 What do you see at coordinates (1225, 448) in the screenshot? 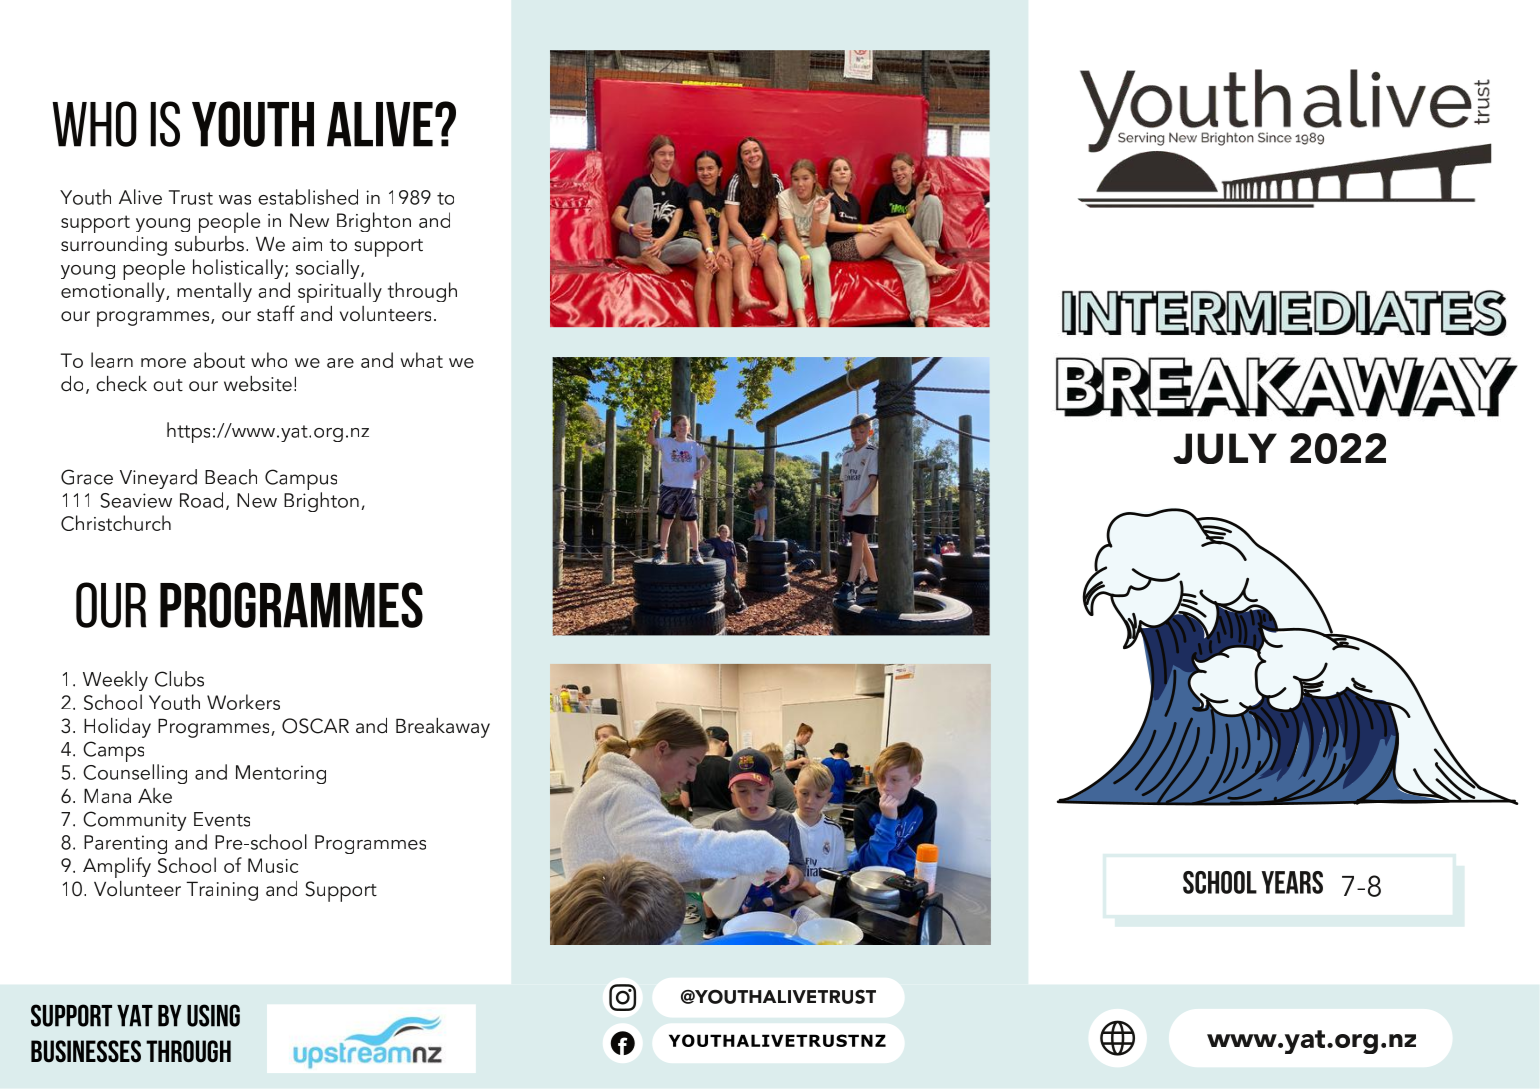
I see `JULY` at bounding box center [1225, 448].
